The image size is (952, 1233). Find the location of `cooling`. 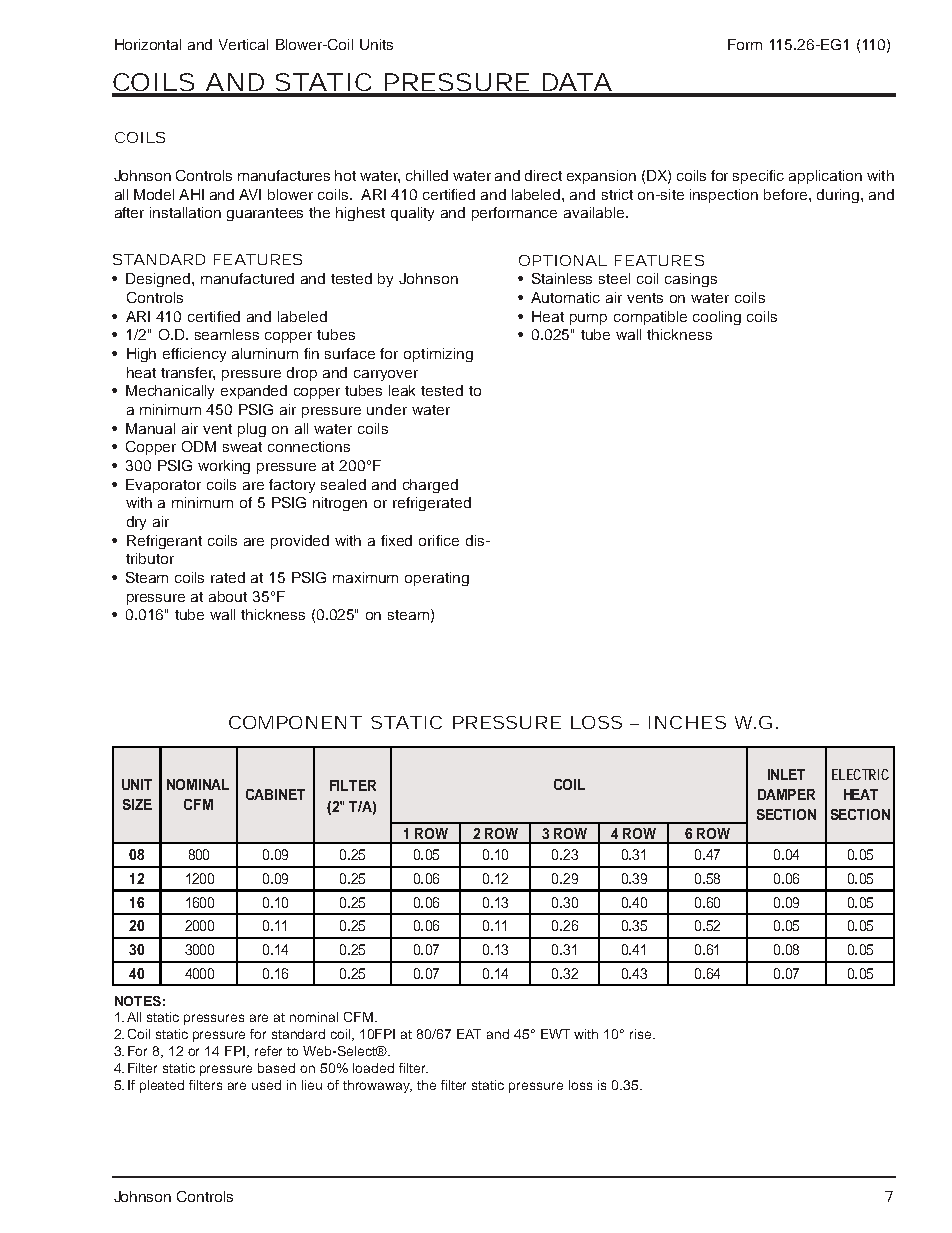

cooling is located at coordinates (717, 318).
